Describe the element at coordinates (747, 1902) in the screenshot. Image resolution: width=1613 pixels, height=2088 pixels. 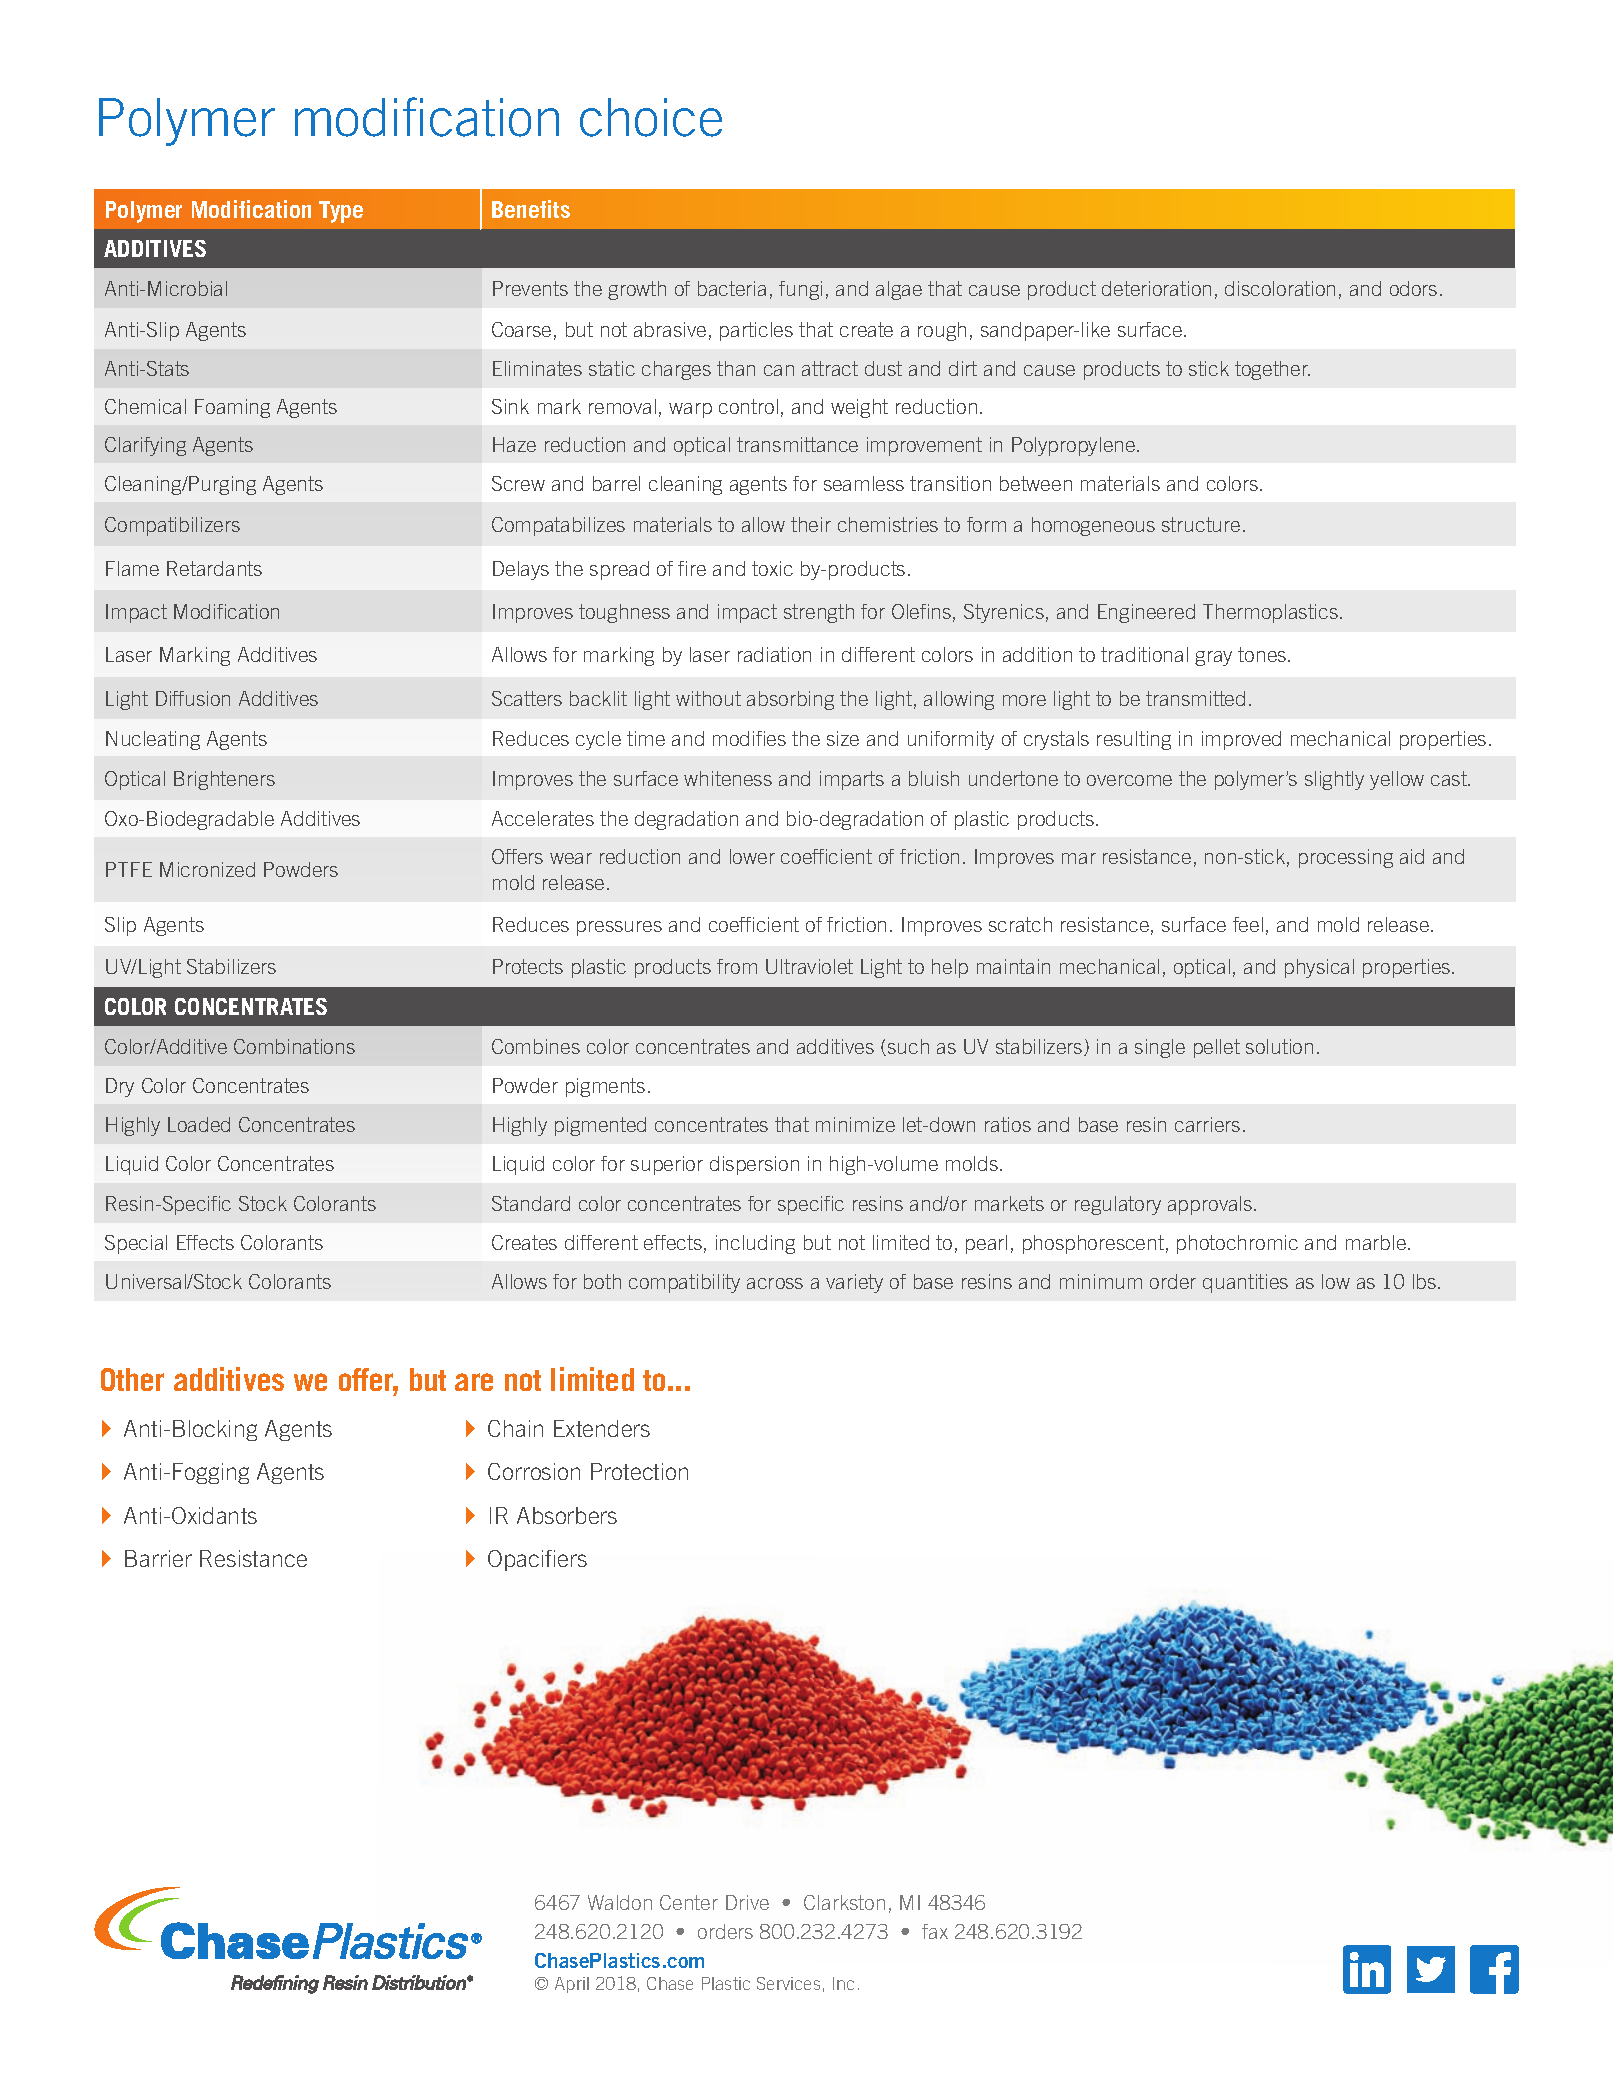
I see `Drive` at that location.
